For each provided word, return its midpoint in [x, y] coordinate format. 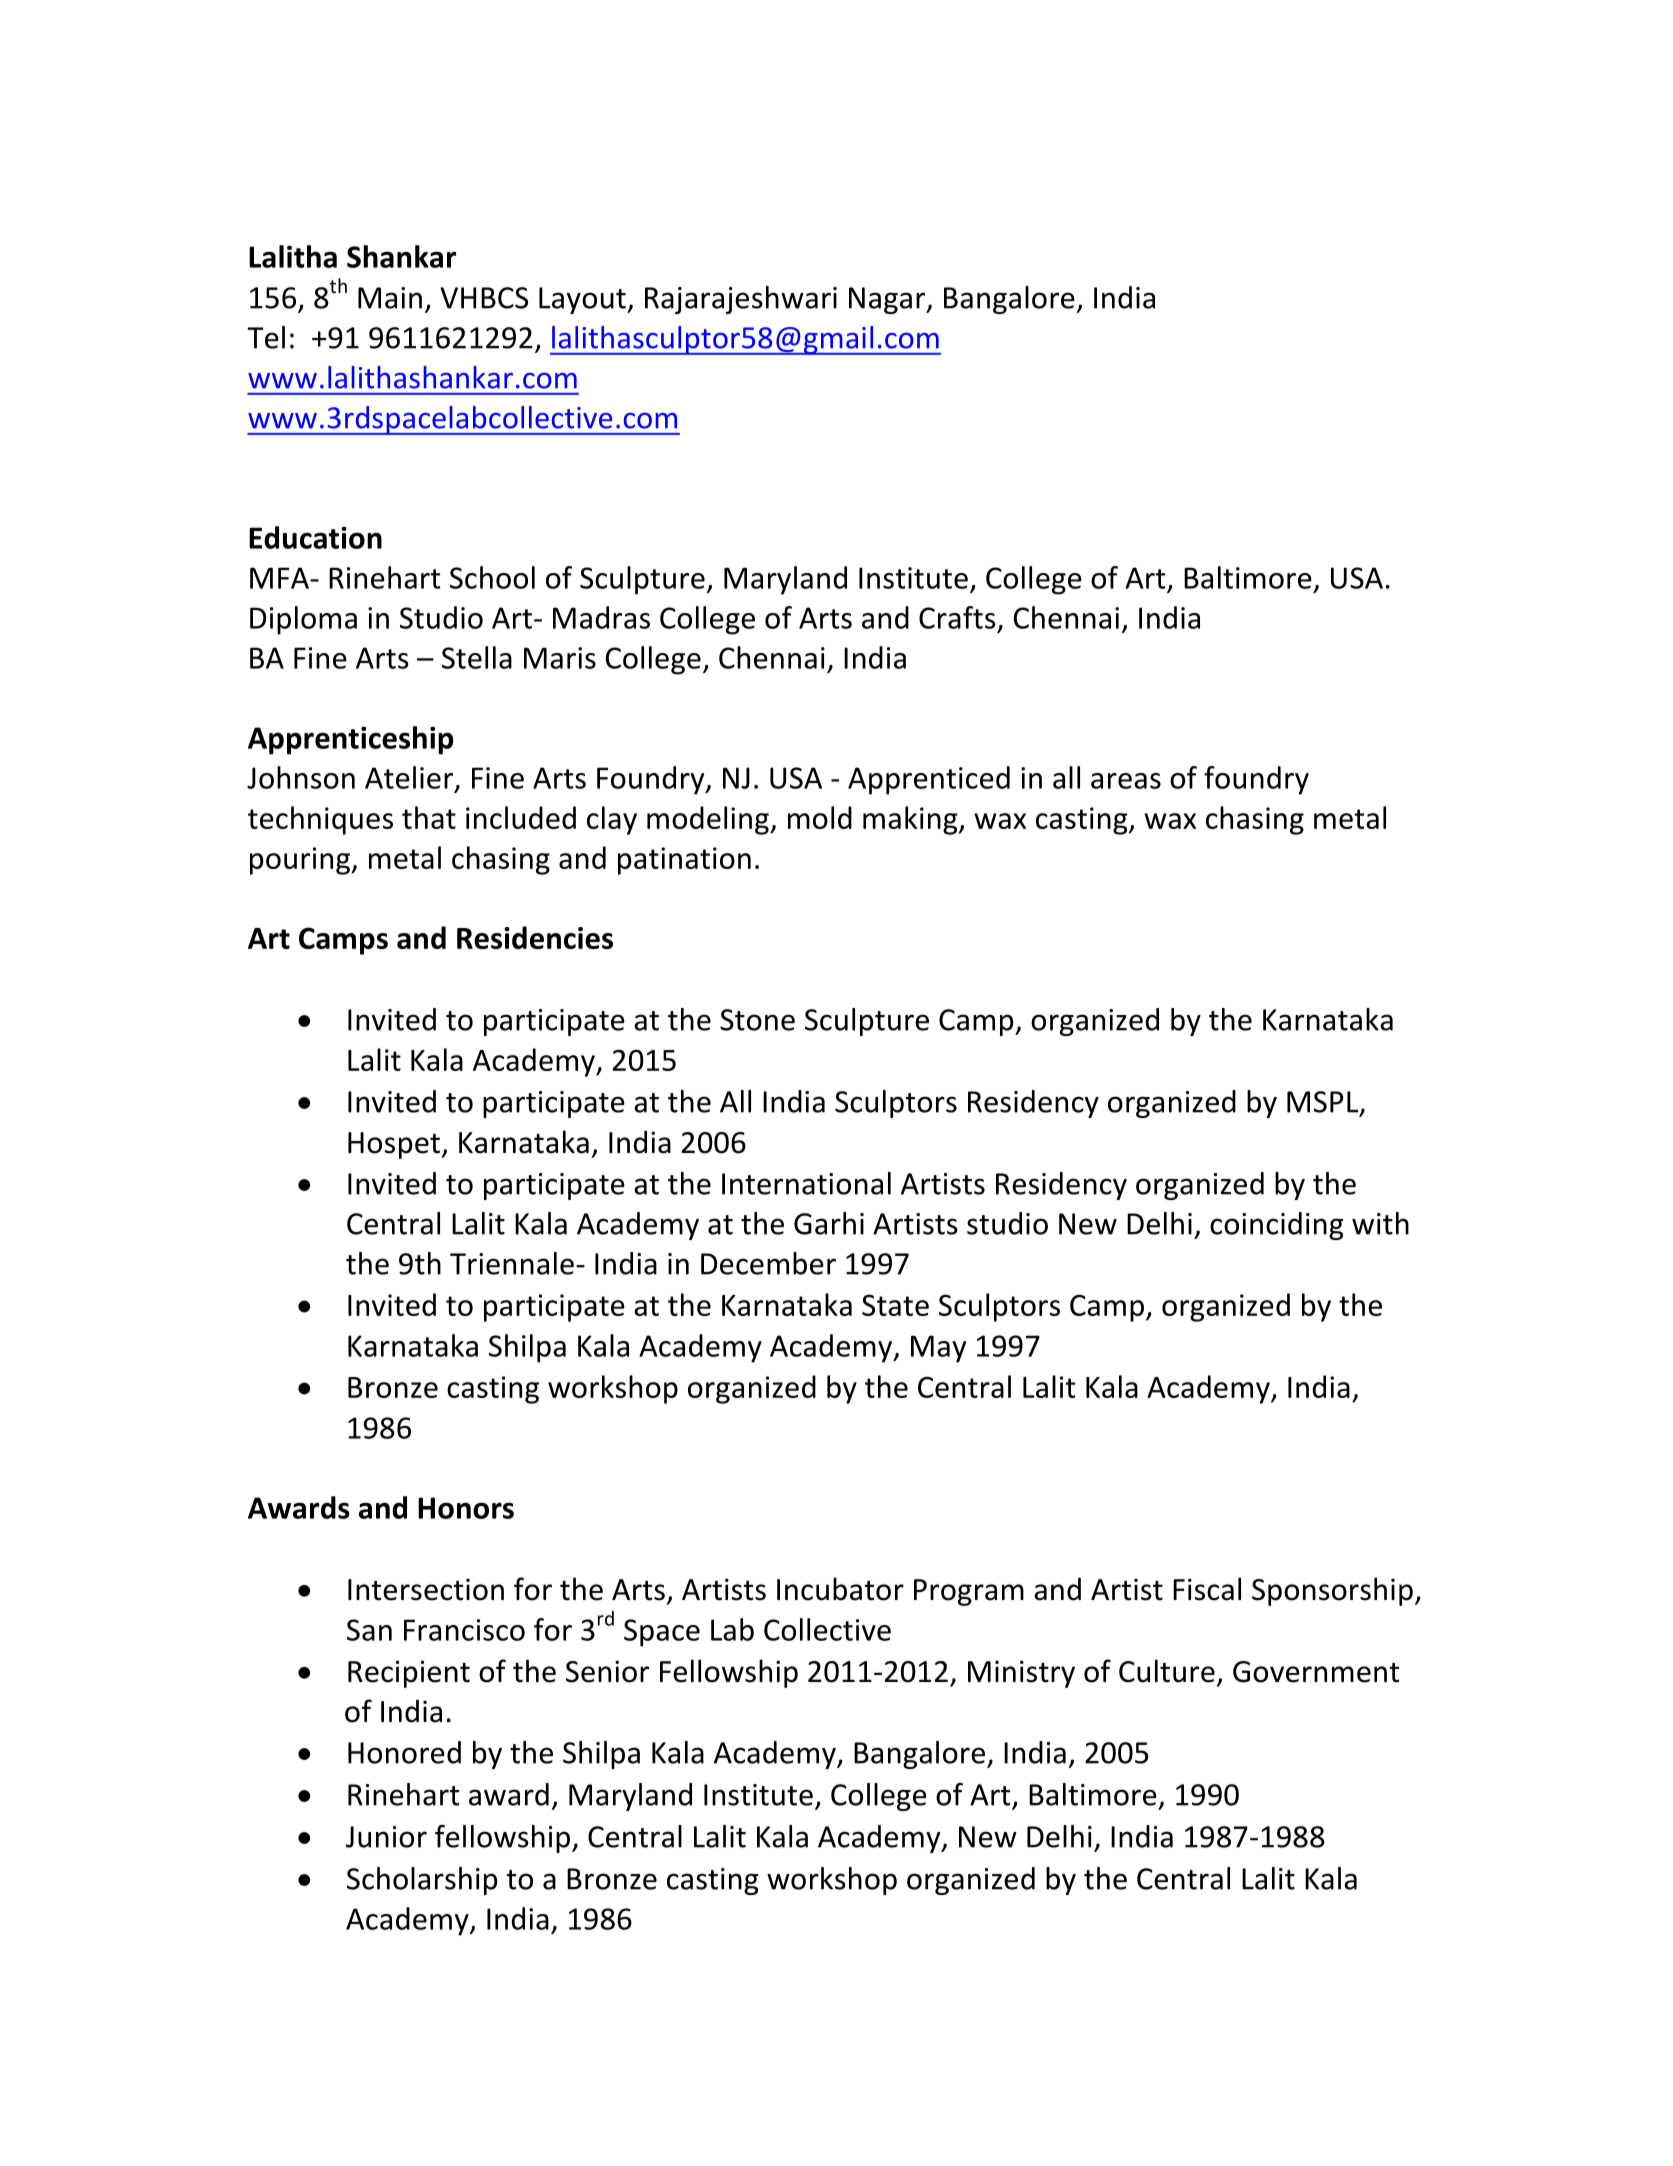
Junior [386, 1837]
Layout [583, 300]
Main [390, 298]
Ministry [1021, 1674]
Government [1316, 1672]
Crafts [957, 617]
